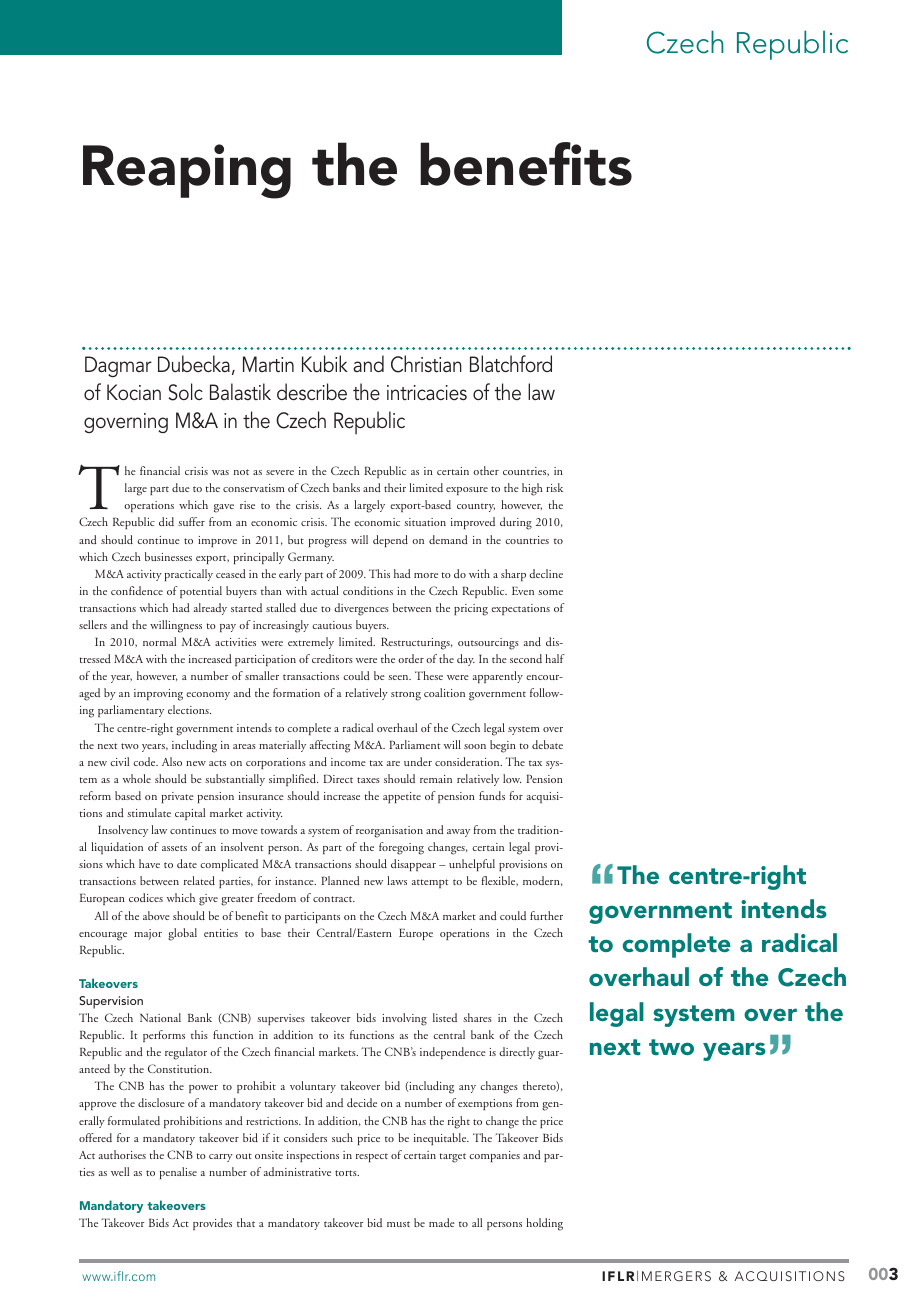 The height and width of the screenshot is (1308, 924). What do you see at coordinates (516, 523) in the screenshot?
I see `during` at bounding box center [516, 523].
